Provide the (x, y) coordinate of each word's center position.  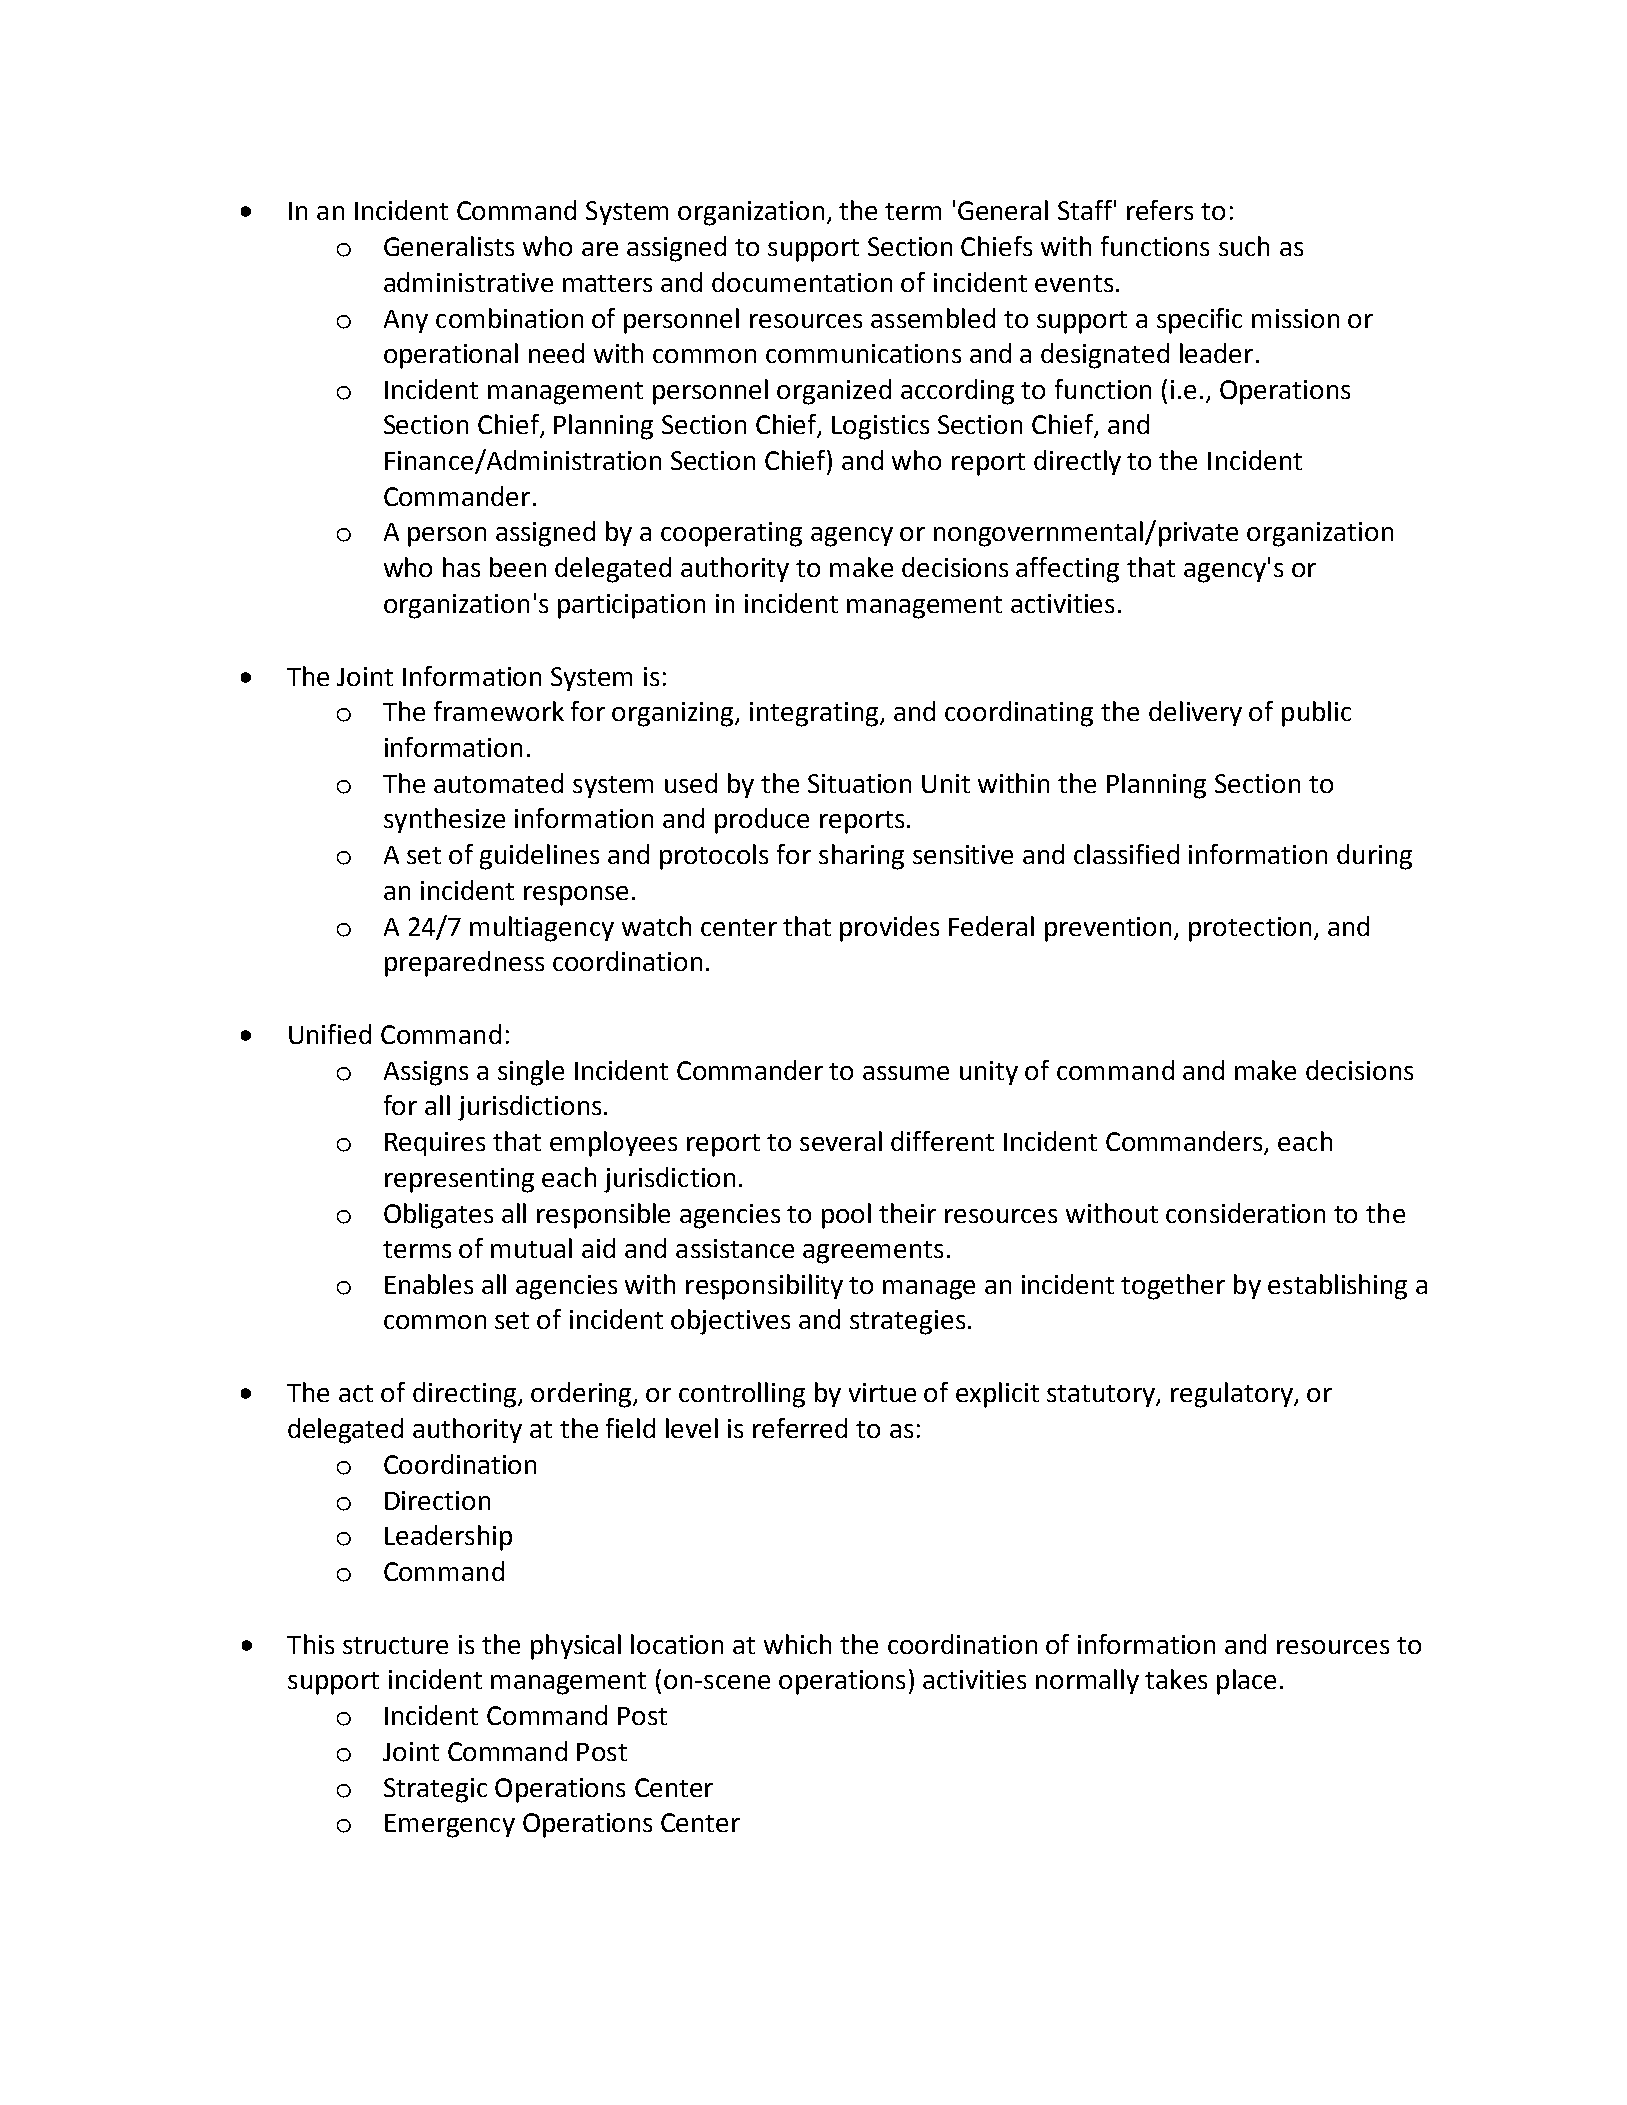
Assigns (426, 1073)
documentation (802, 282)
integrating (815, 714)
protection (1250, 929)
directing (466, 1395)
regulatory (1233, 1395)
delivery (1195, 713)
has (461, 567)
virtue (882, 1392)
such (1244, 246)
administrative (468, 282)
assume (906, 1073)
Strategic (435, 1790)
